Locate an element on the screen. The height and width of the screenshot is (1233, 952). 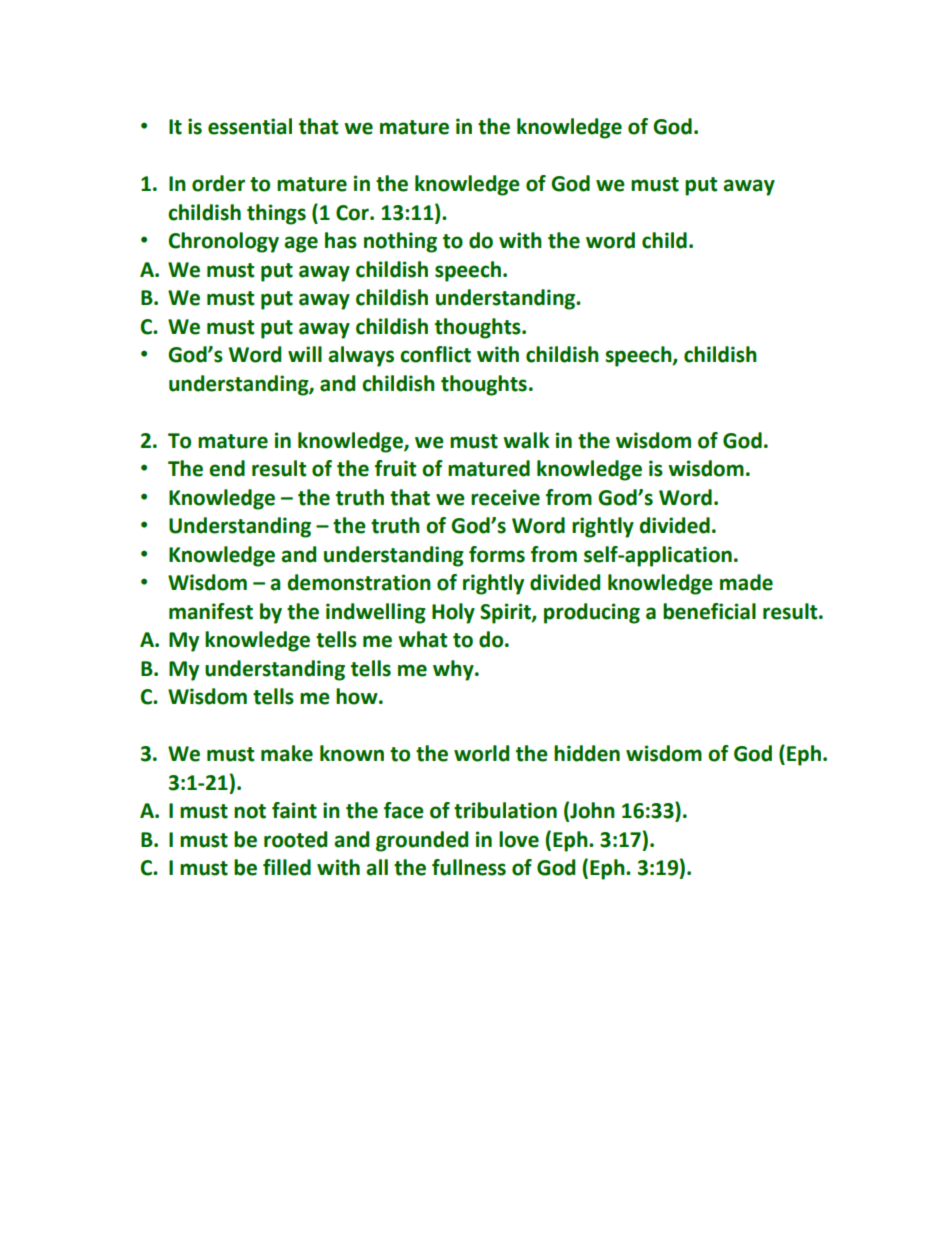
made is located at coordinates (746, 582).
